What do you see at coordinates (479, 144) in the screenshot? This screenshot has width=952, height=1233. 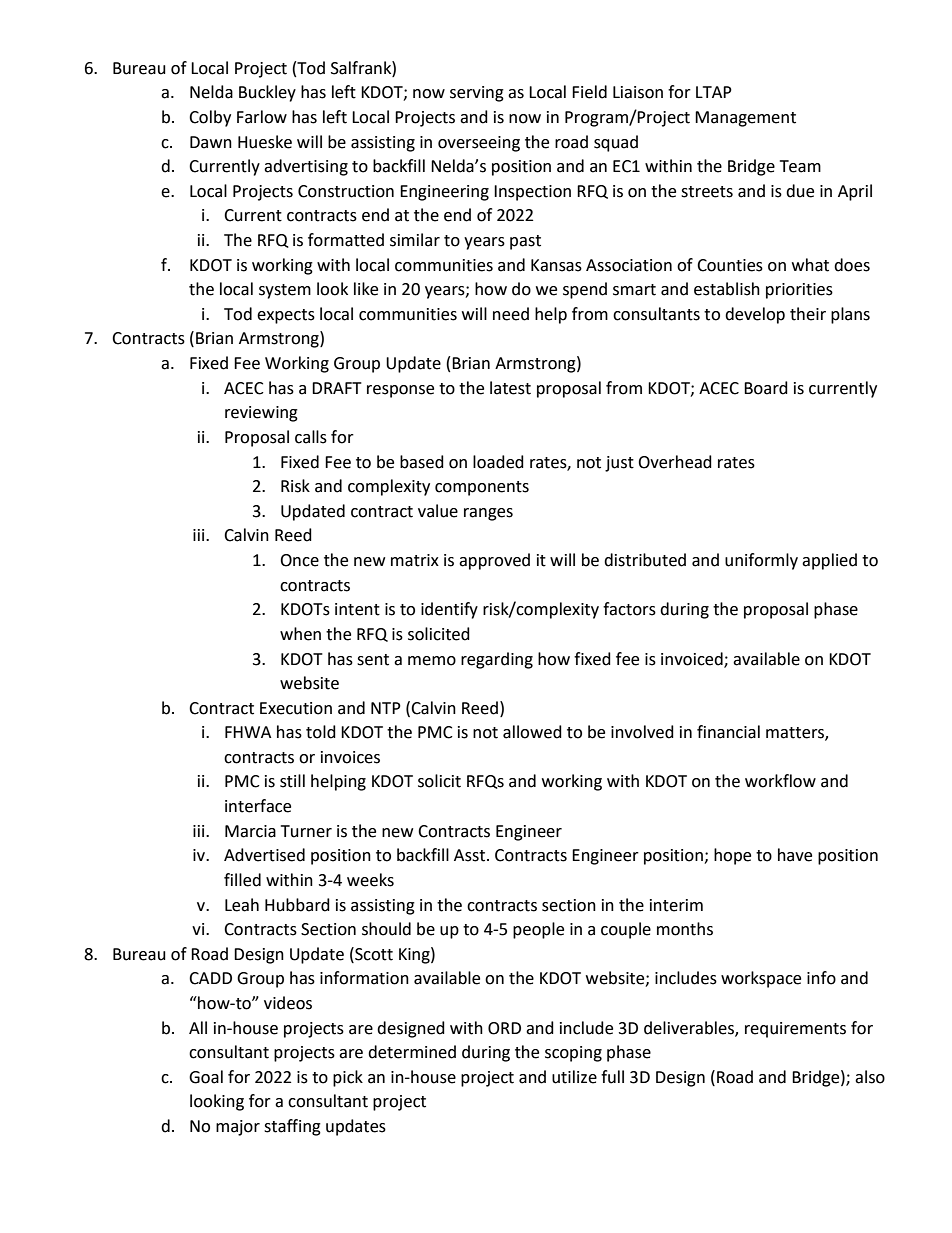 I see `overseeing` at bounding box center [479, 144].
